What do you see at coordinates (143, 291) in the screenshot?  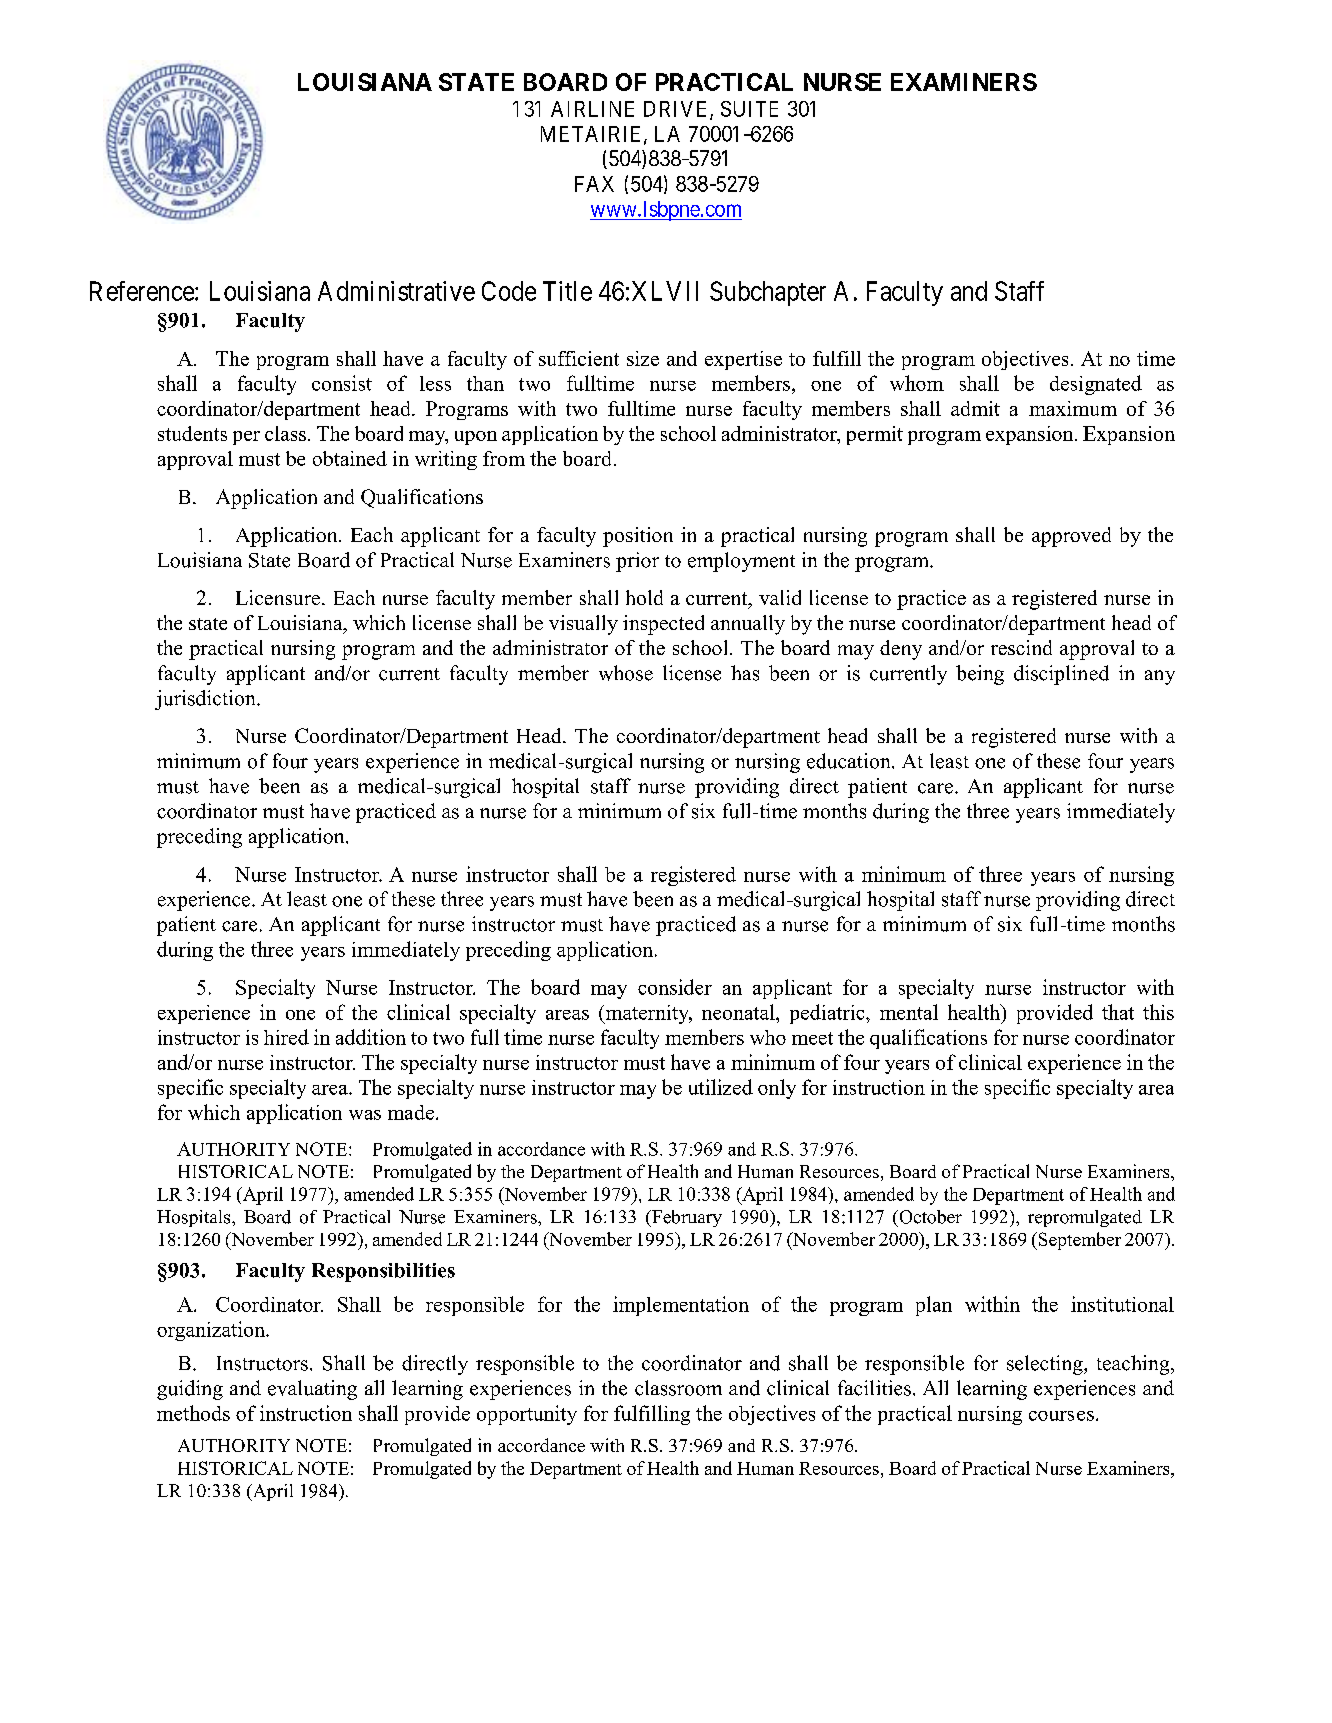 I see `Reference` at bounding box center [143, 291].
